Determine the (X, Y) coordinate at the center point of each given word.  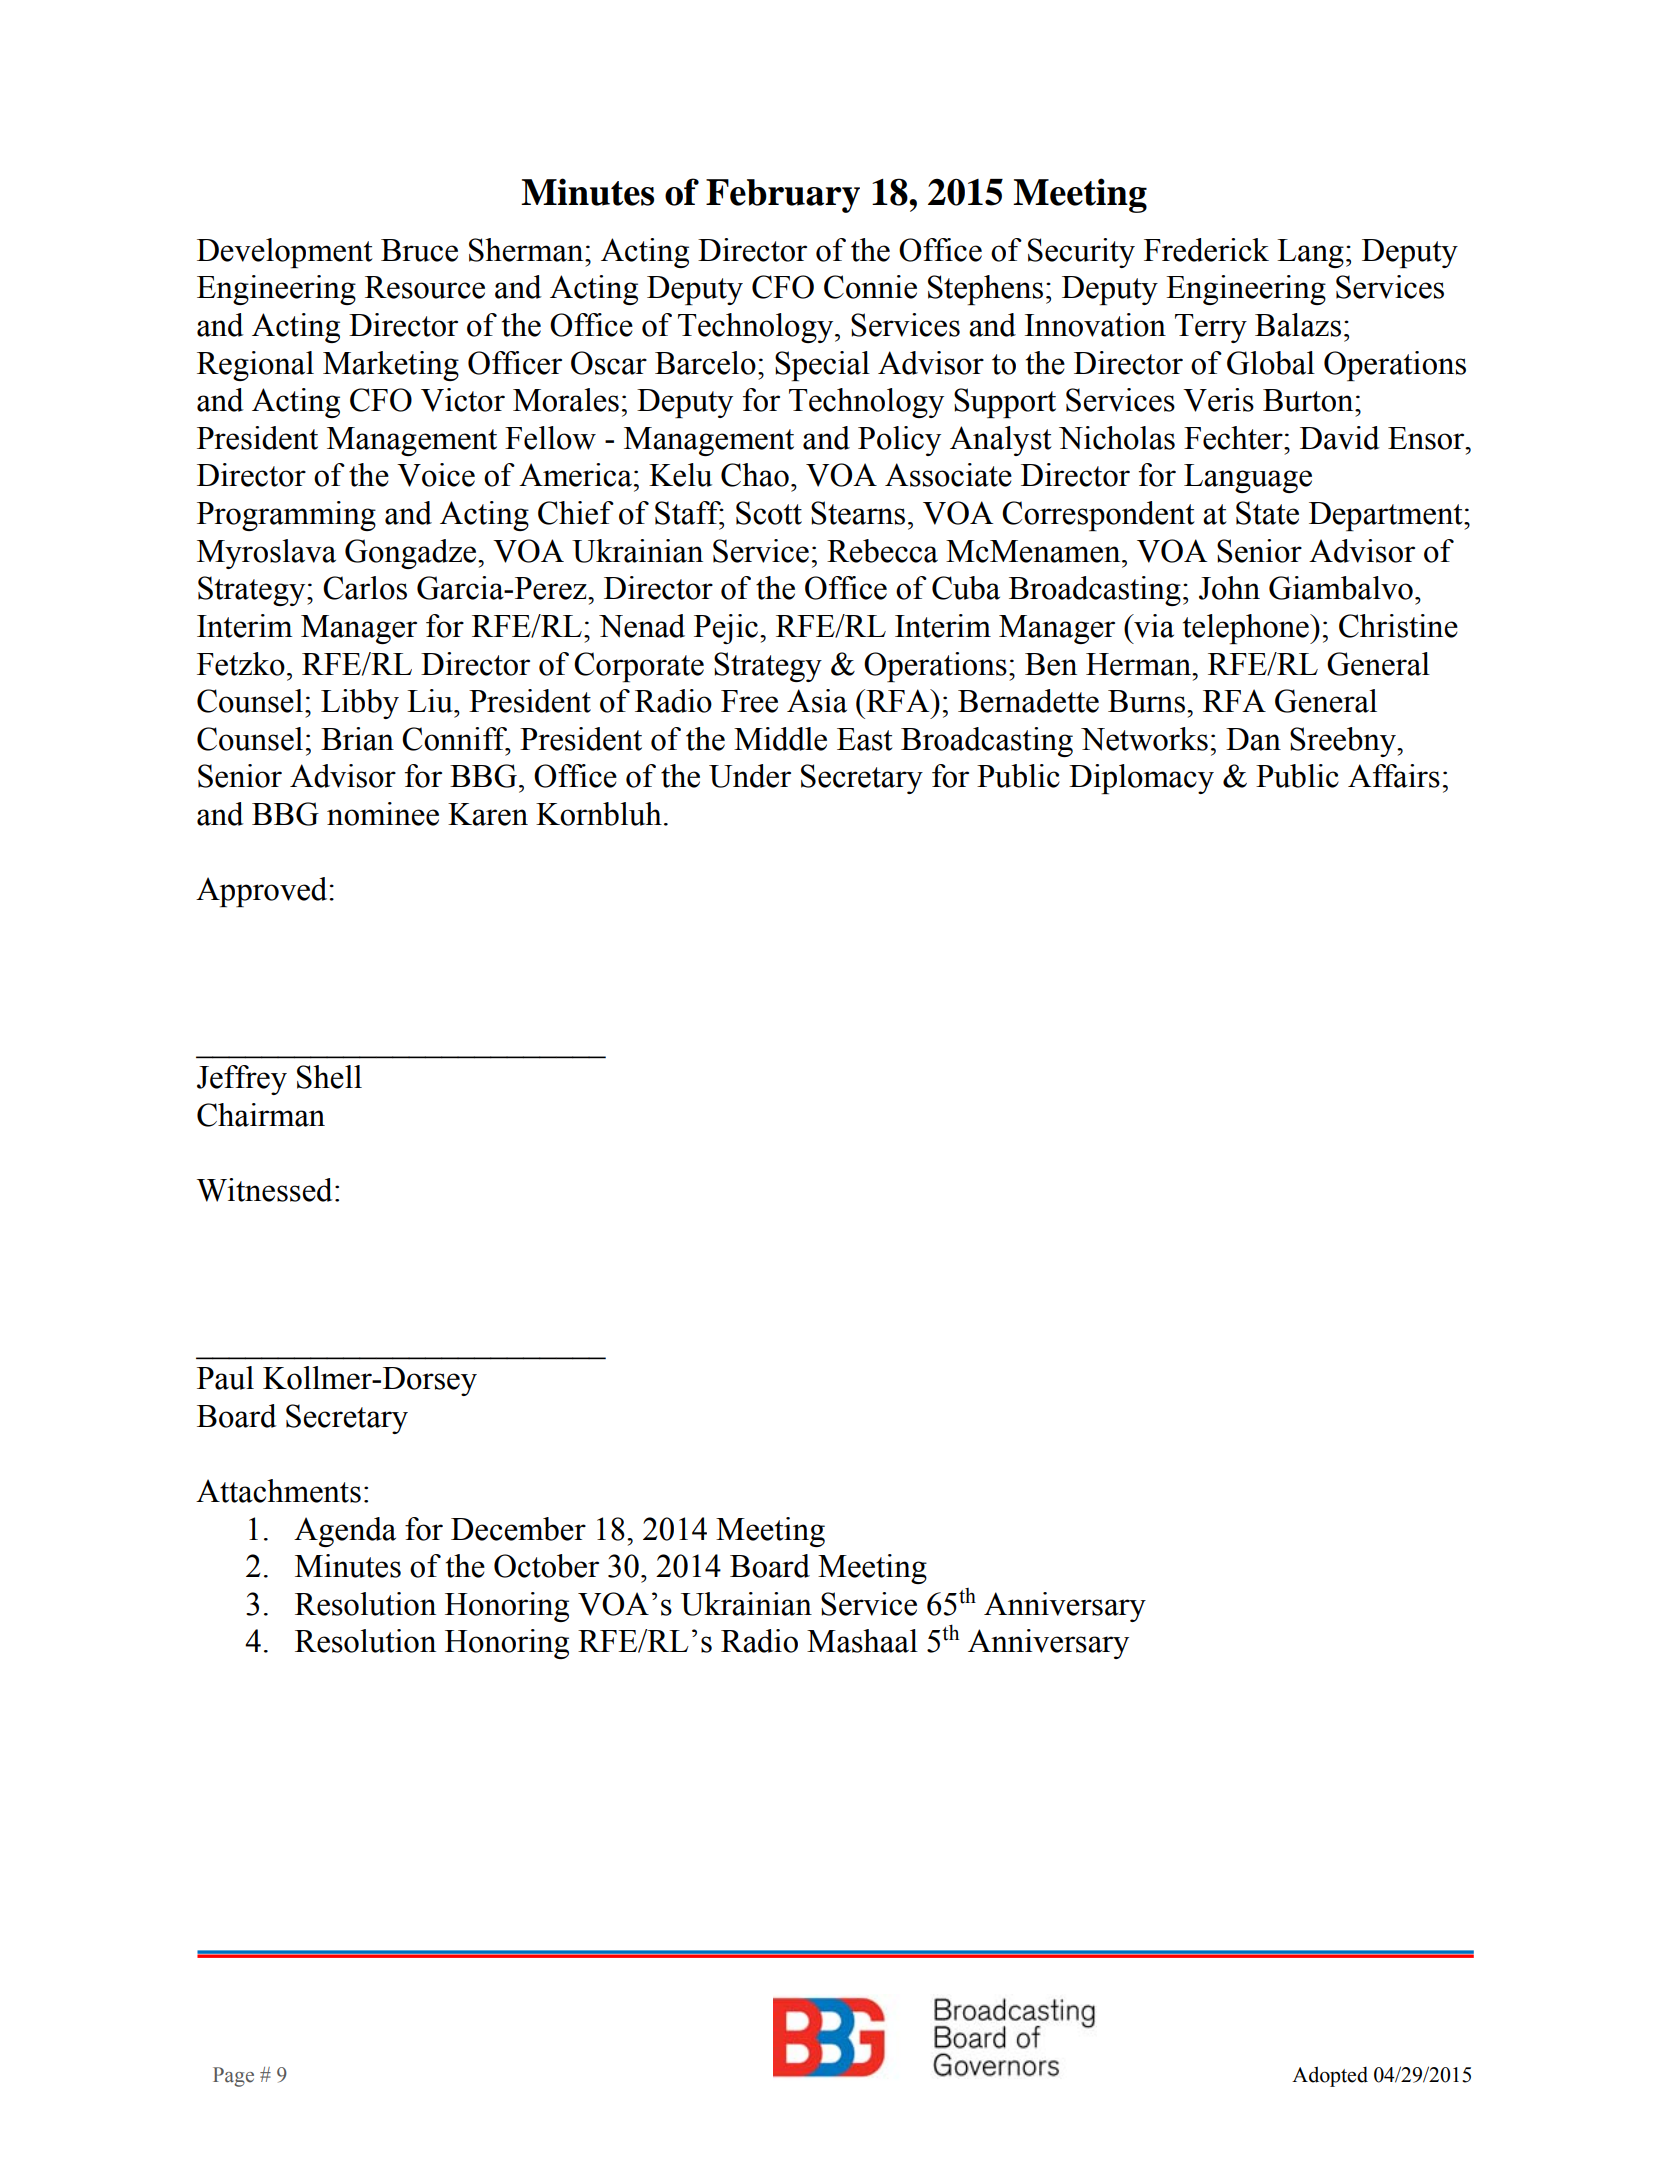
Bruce (419, 250)
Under (750, 776)
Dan (1253, 739)
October (546, 1566)
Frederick (1206, 250)
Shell (329, 1077)
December (518, 1529)
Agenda (345, 1532)
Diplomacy (1141, 779)
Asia (817, 701)
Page (233, 2077)
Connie (870, 287)
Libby (360, 704)
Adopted (1330, 2076)
